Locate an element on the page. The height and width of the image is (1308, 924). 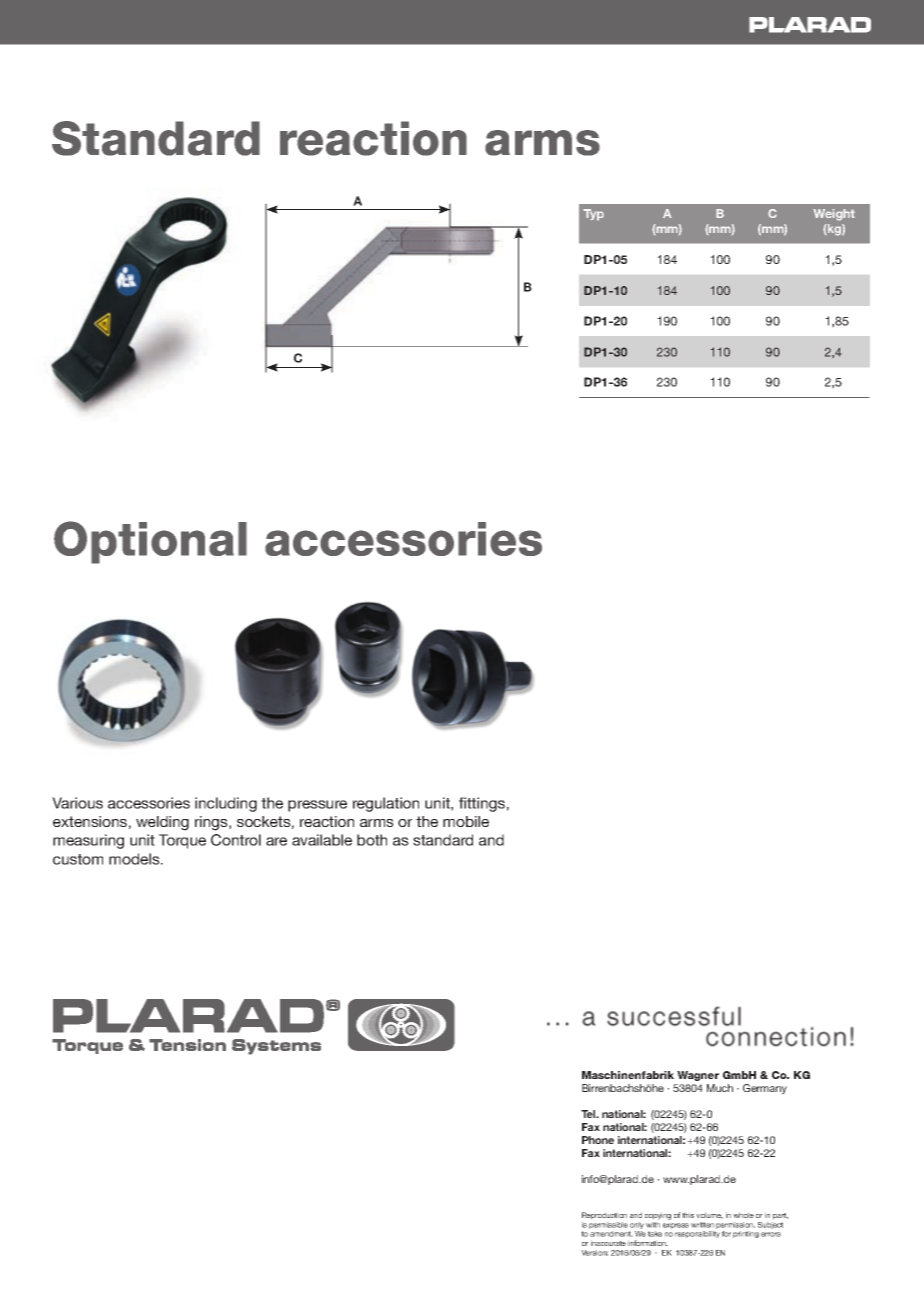
mobile is located at coordinates (466, 821).
